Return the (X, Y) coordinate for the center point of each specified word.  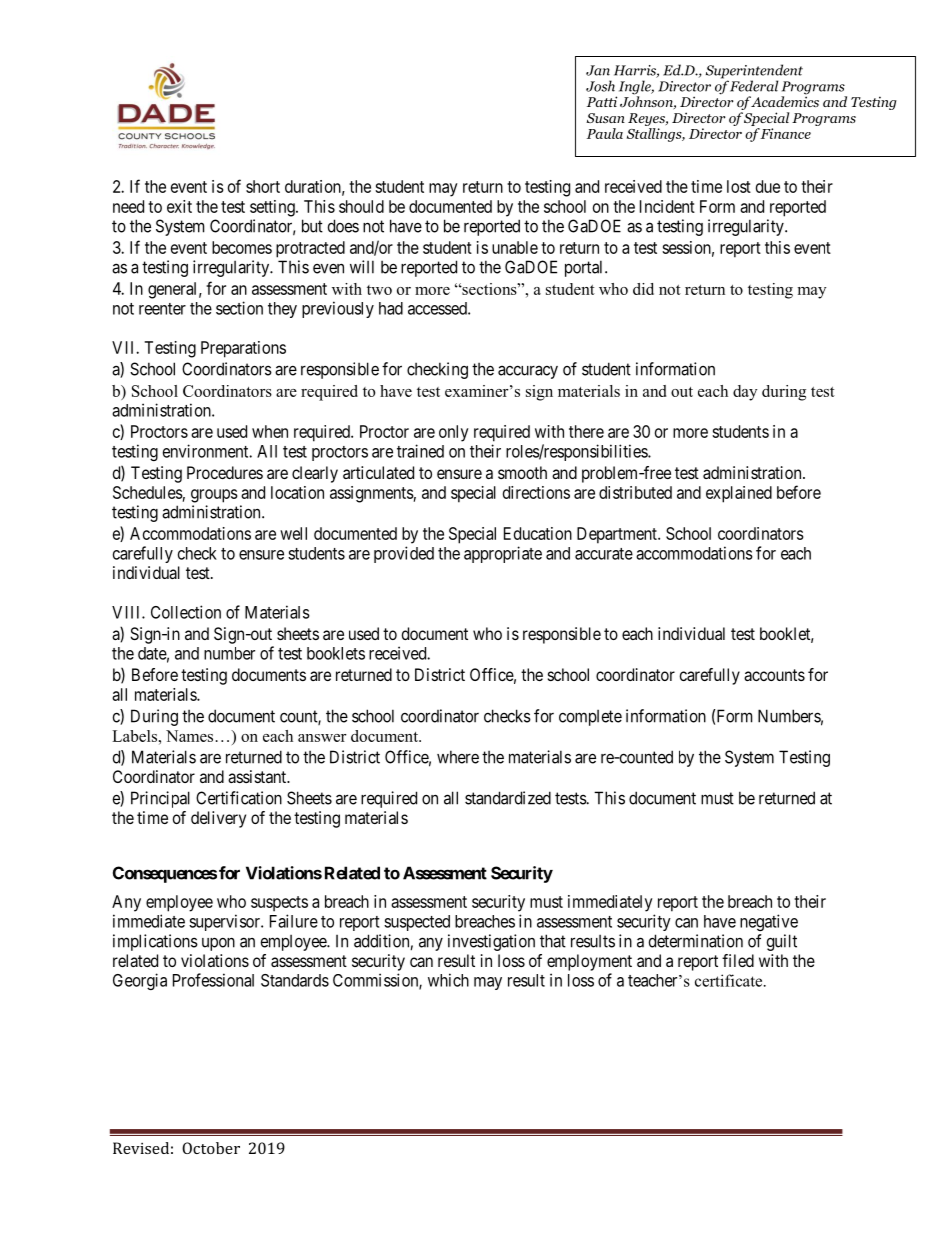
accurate (604, 554)
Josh (600, 86)
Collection (186, 612)
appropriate (503, 554)
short (263, 186)
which (448, 980)
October (211, 1148)
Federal (754, 86)
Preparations (243, 349)
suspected (417, 923)
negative (769, 922)
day (745, 393)
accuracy (528, 372)
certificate (730, 980)
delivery (218, 819)
